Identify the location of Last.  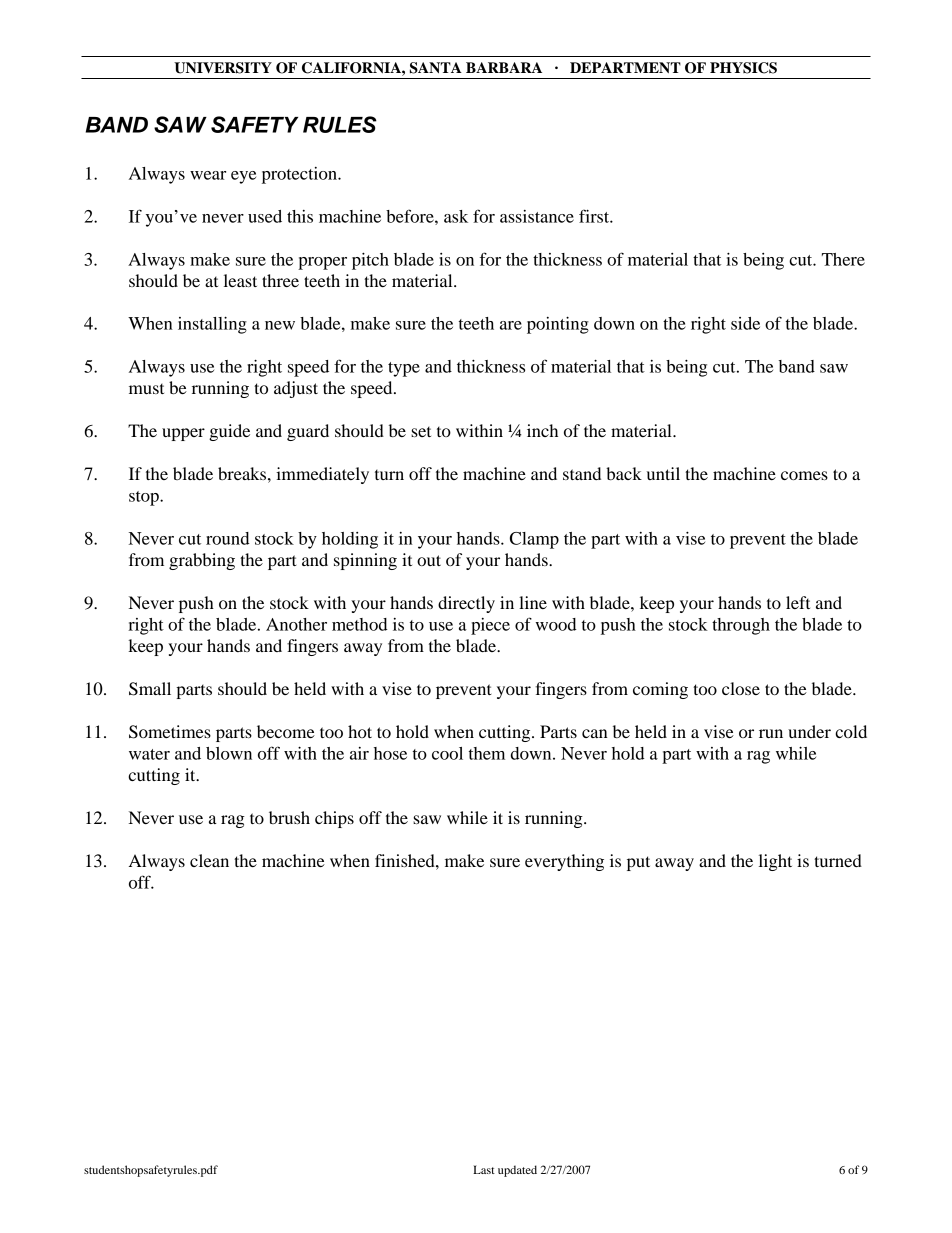
(484, 1169).
